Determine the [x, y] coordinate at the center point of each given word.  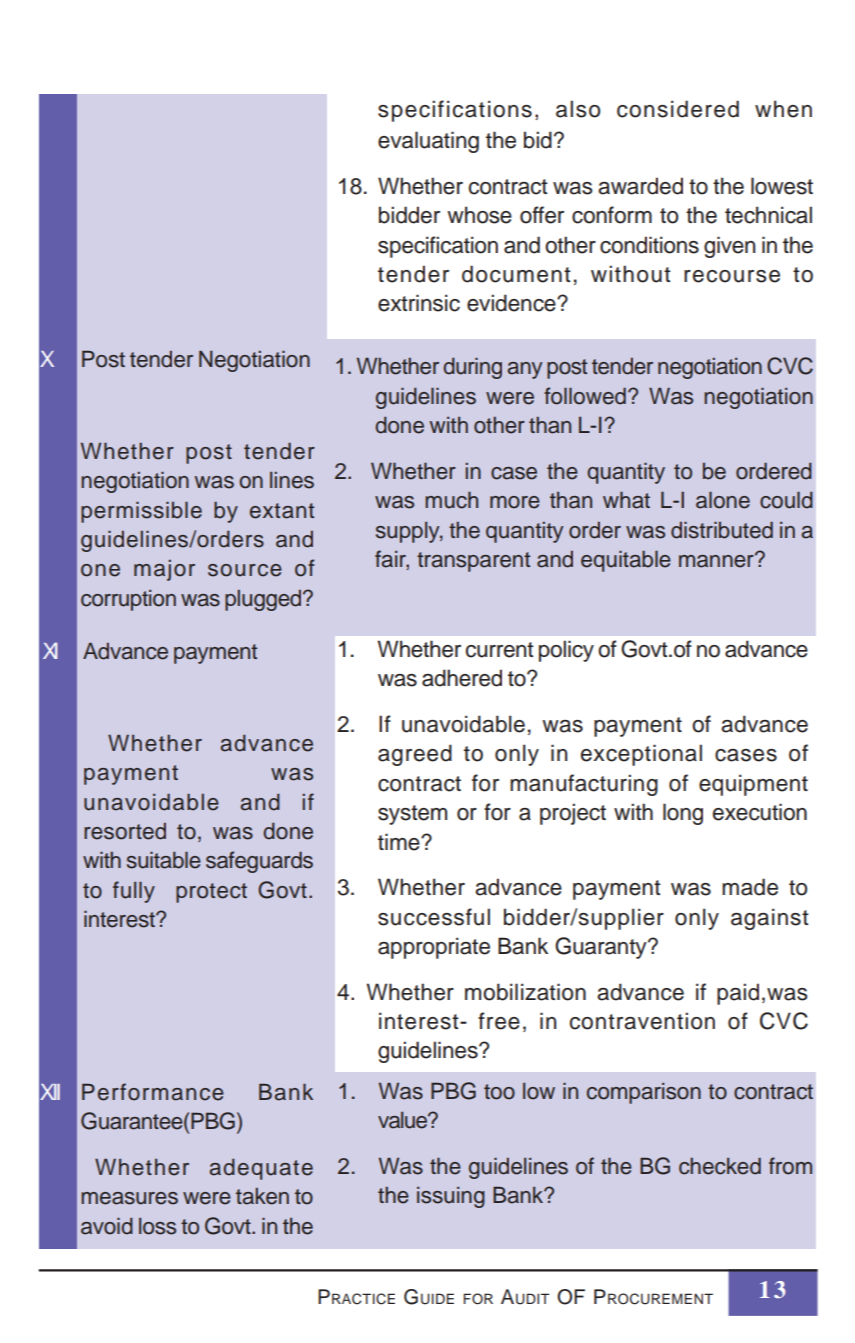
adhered [462, 678]
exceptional [641, 755]
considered [678, 109]
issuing [451, 1197]
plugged [264, 600]
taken [262, 1196]
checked [720, 1166]
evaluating [428, 142]
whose [479, 215]
